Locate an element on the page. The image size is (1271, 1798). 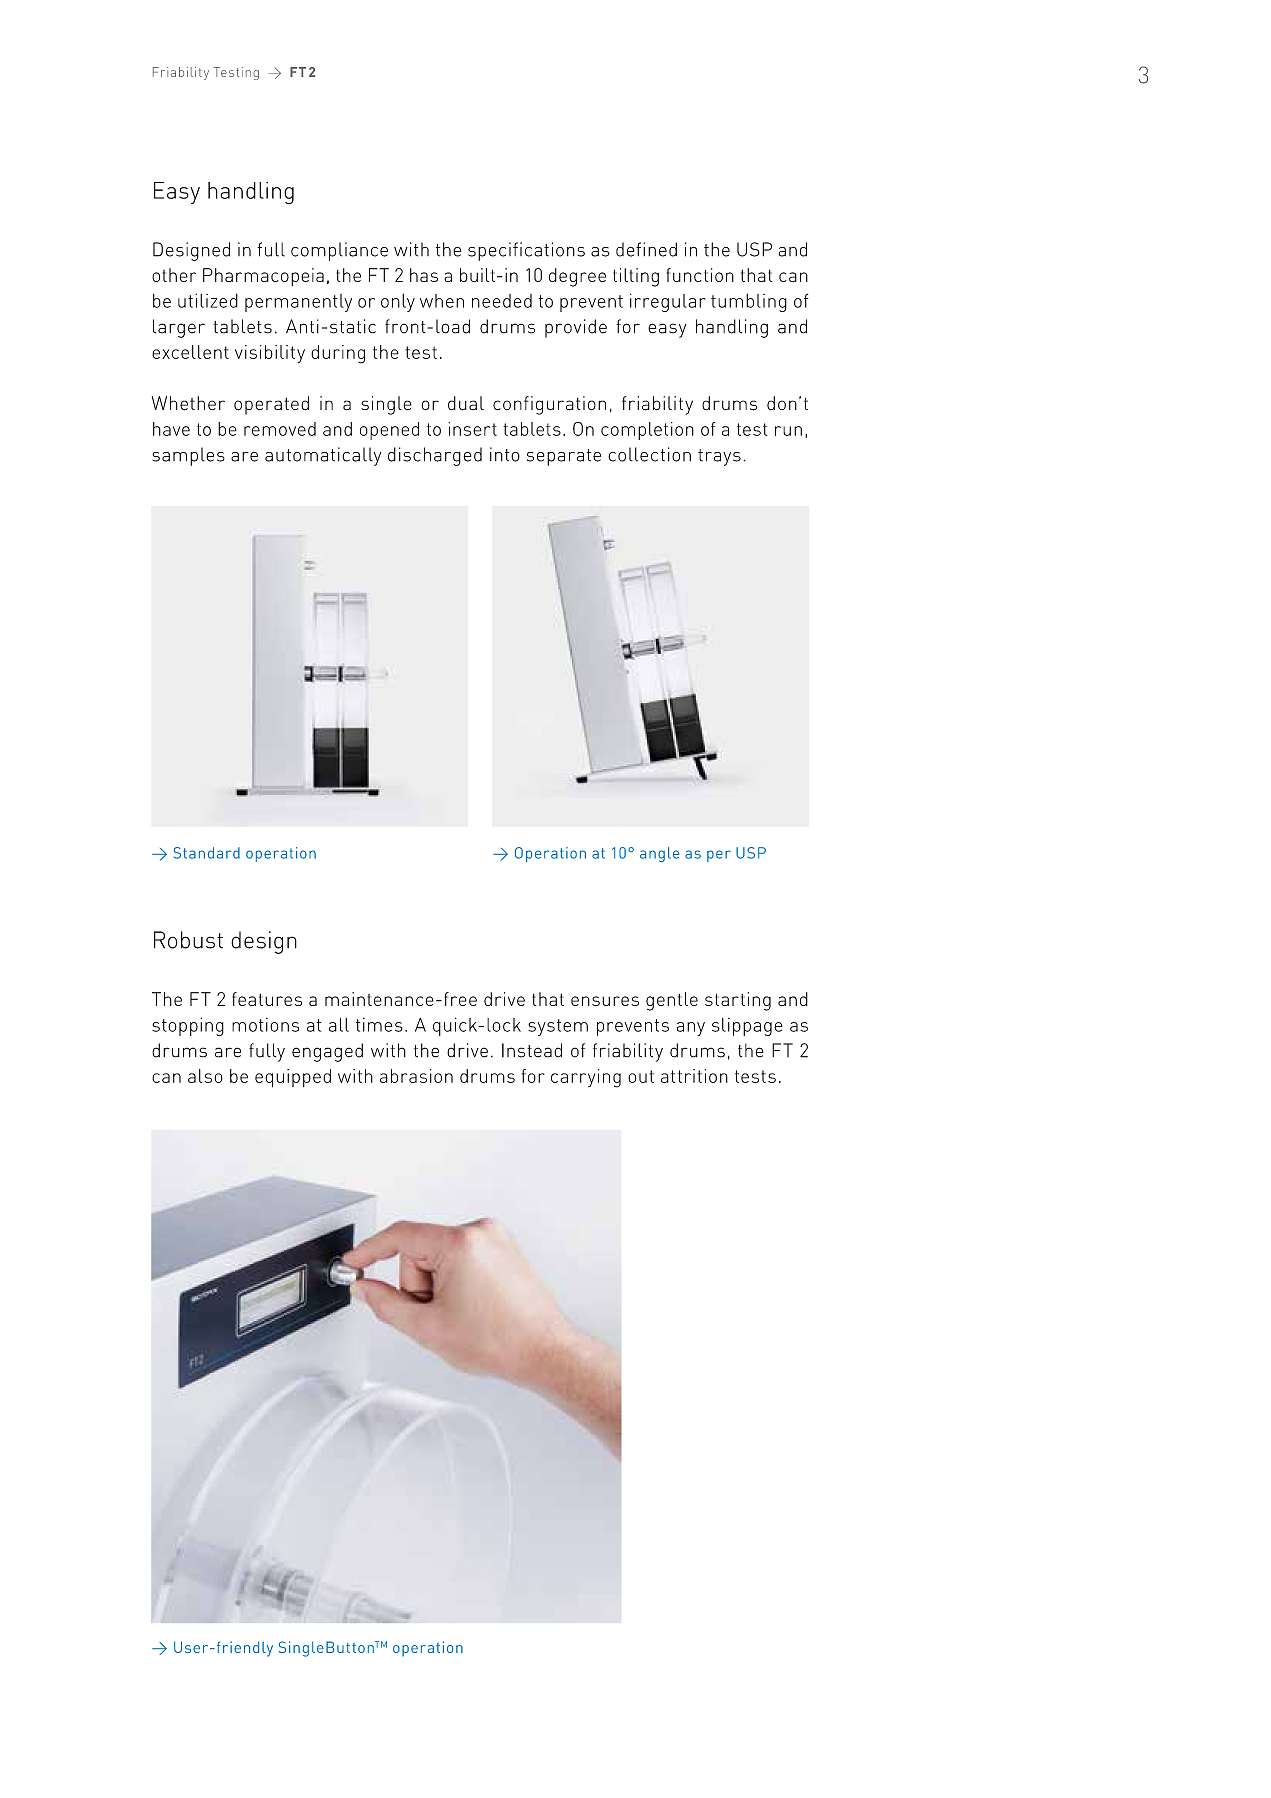
Instead is located at coordinates (532, 1050).
